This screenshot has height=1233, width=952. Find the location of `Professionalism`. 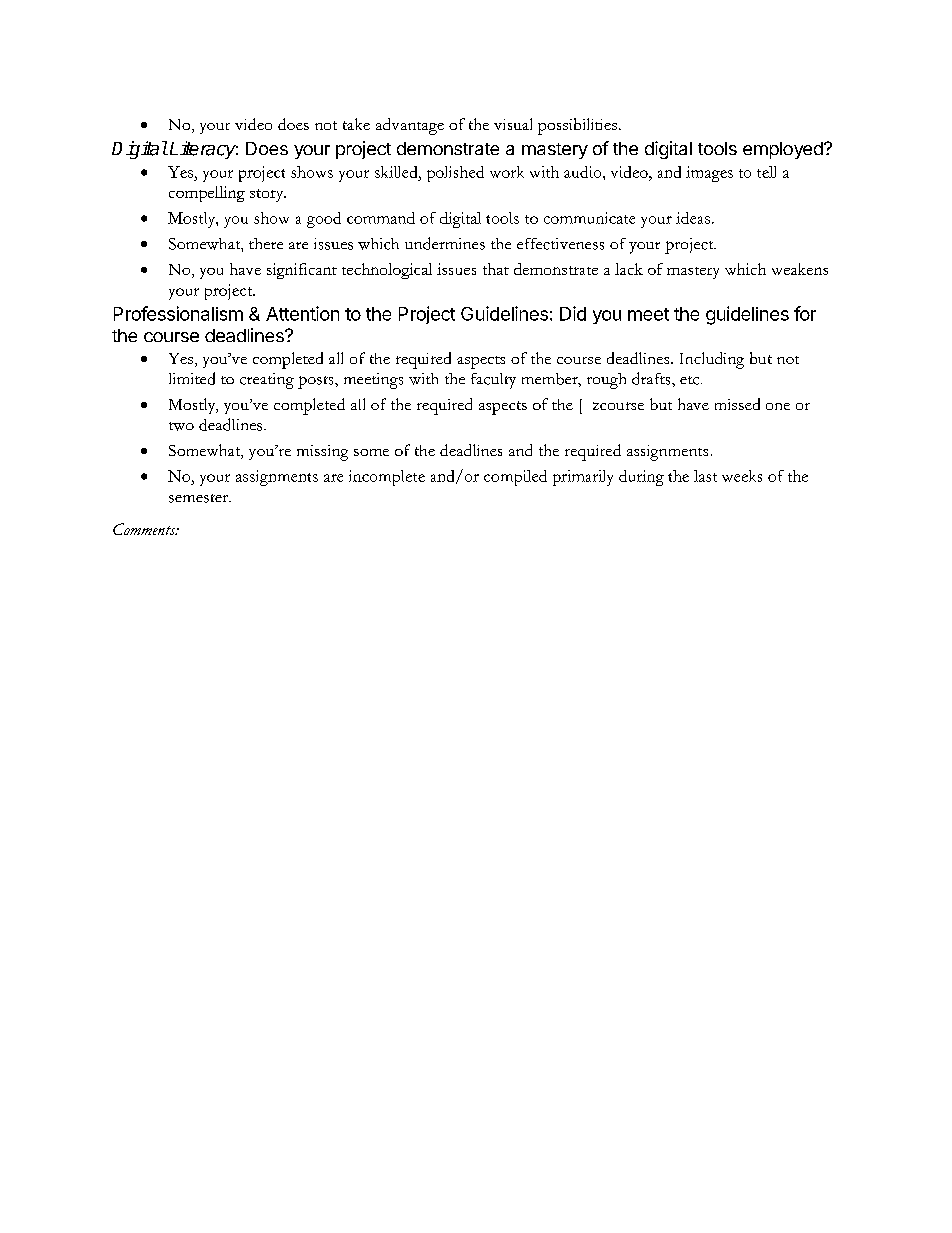

Professionalism is located at coordinates (178, 313).
